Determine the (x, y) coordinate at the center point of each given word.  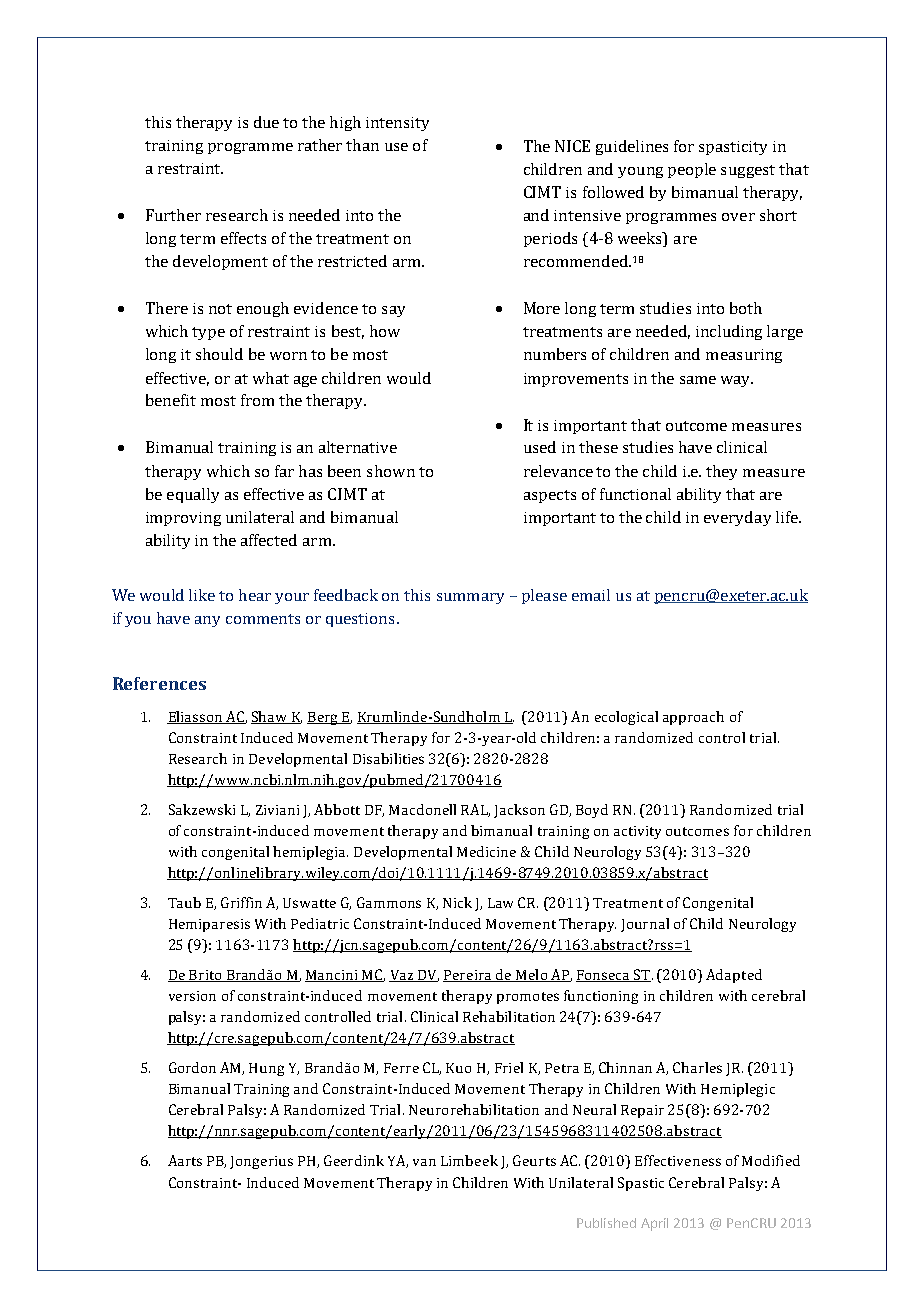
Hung (266, 1069)
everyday (737, 518)
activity (637, 832)
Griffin (241, 902)
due (266, 122)
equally (193, 495)
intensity (397, 124)
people (692, 170)
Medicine (486, 851)
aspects (550, 496)
